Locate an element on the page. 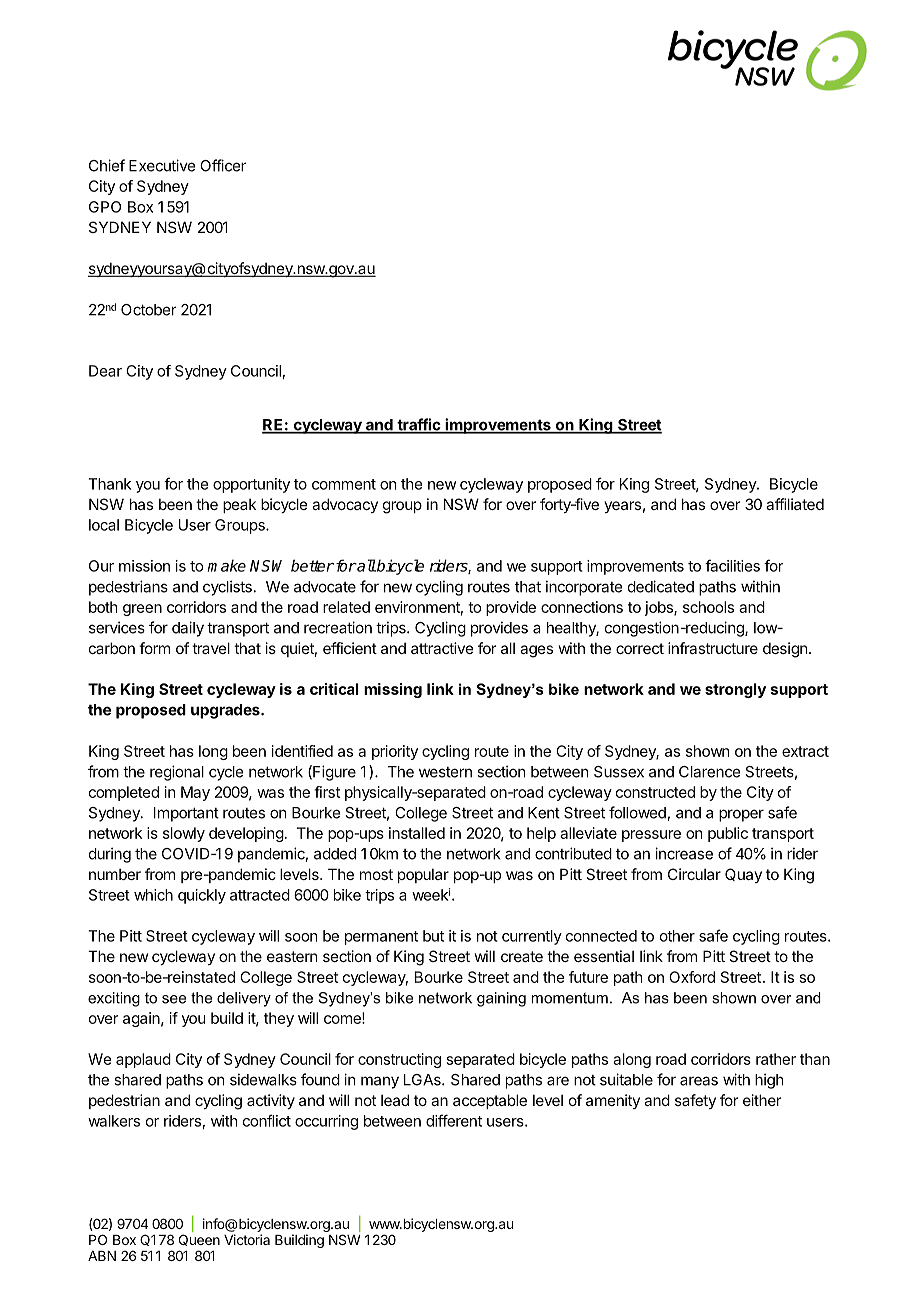 This image has width=924, height=1308. affiliated is located at coordinates (795, 504).
